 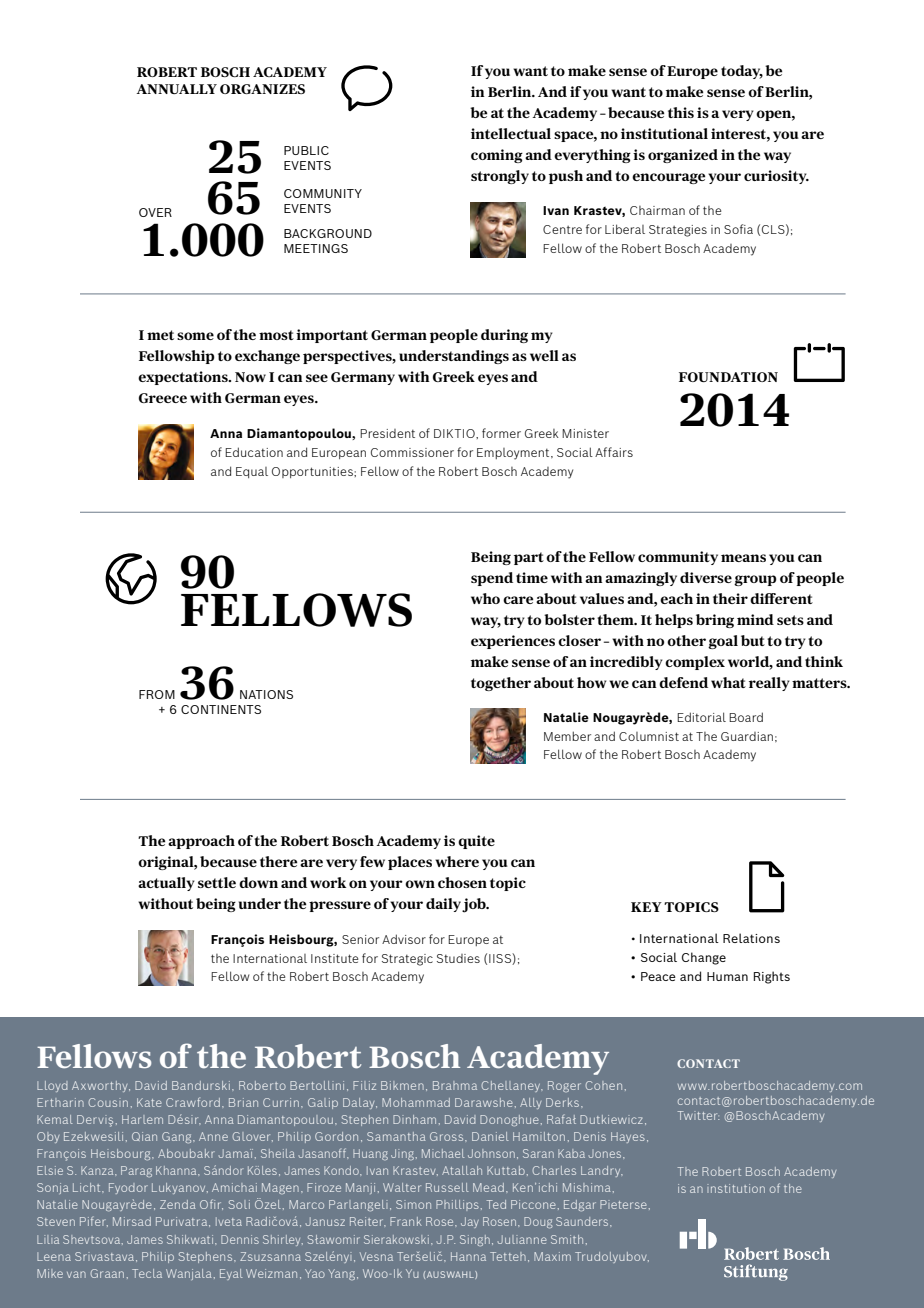 What do you see at coordinates (742, 72) in the page?
I see `today` at bounding box center [742, 72].
